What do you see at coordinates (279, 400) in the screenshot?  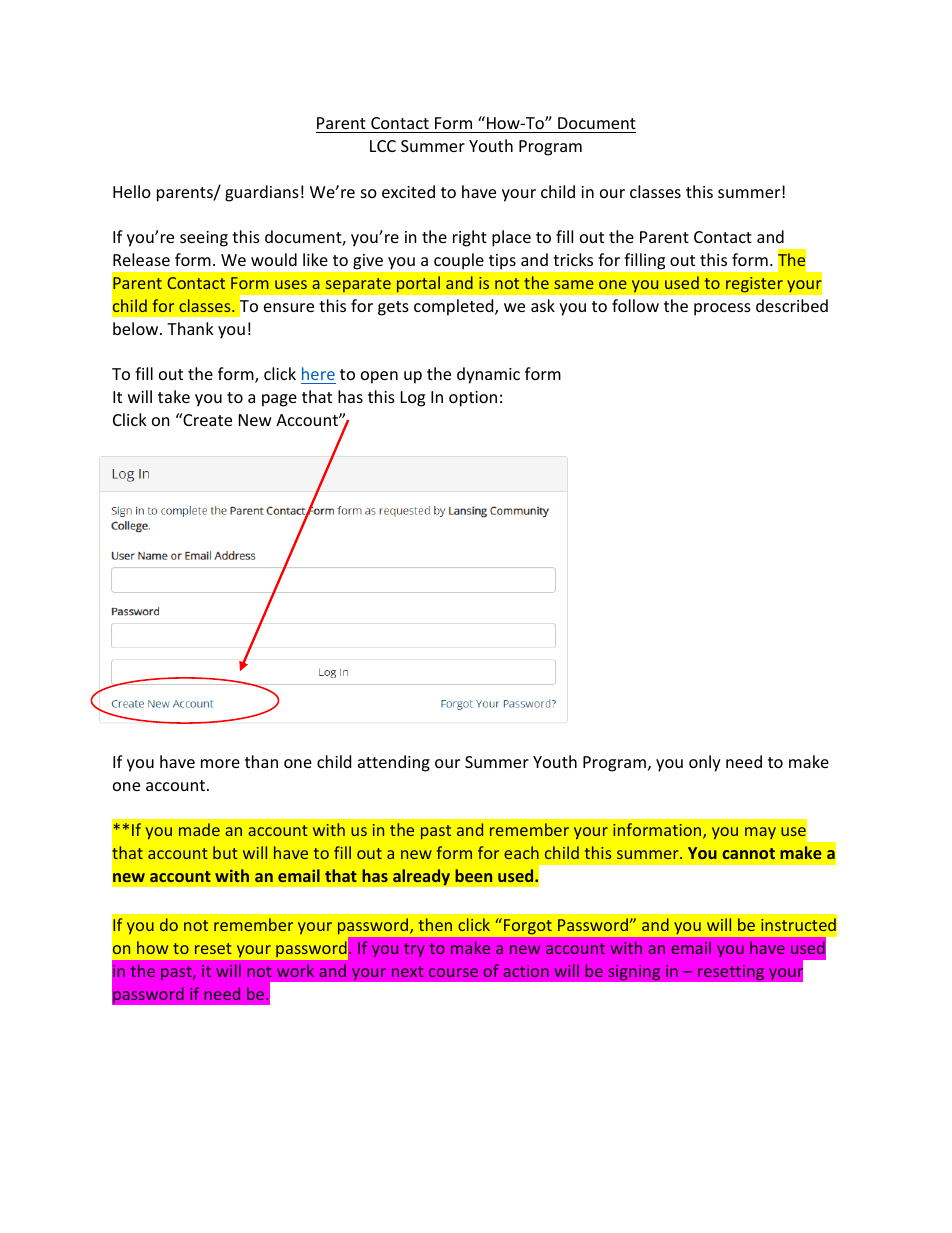 I see `page` at bounding box center [279, 400].
